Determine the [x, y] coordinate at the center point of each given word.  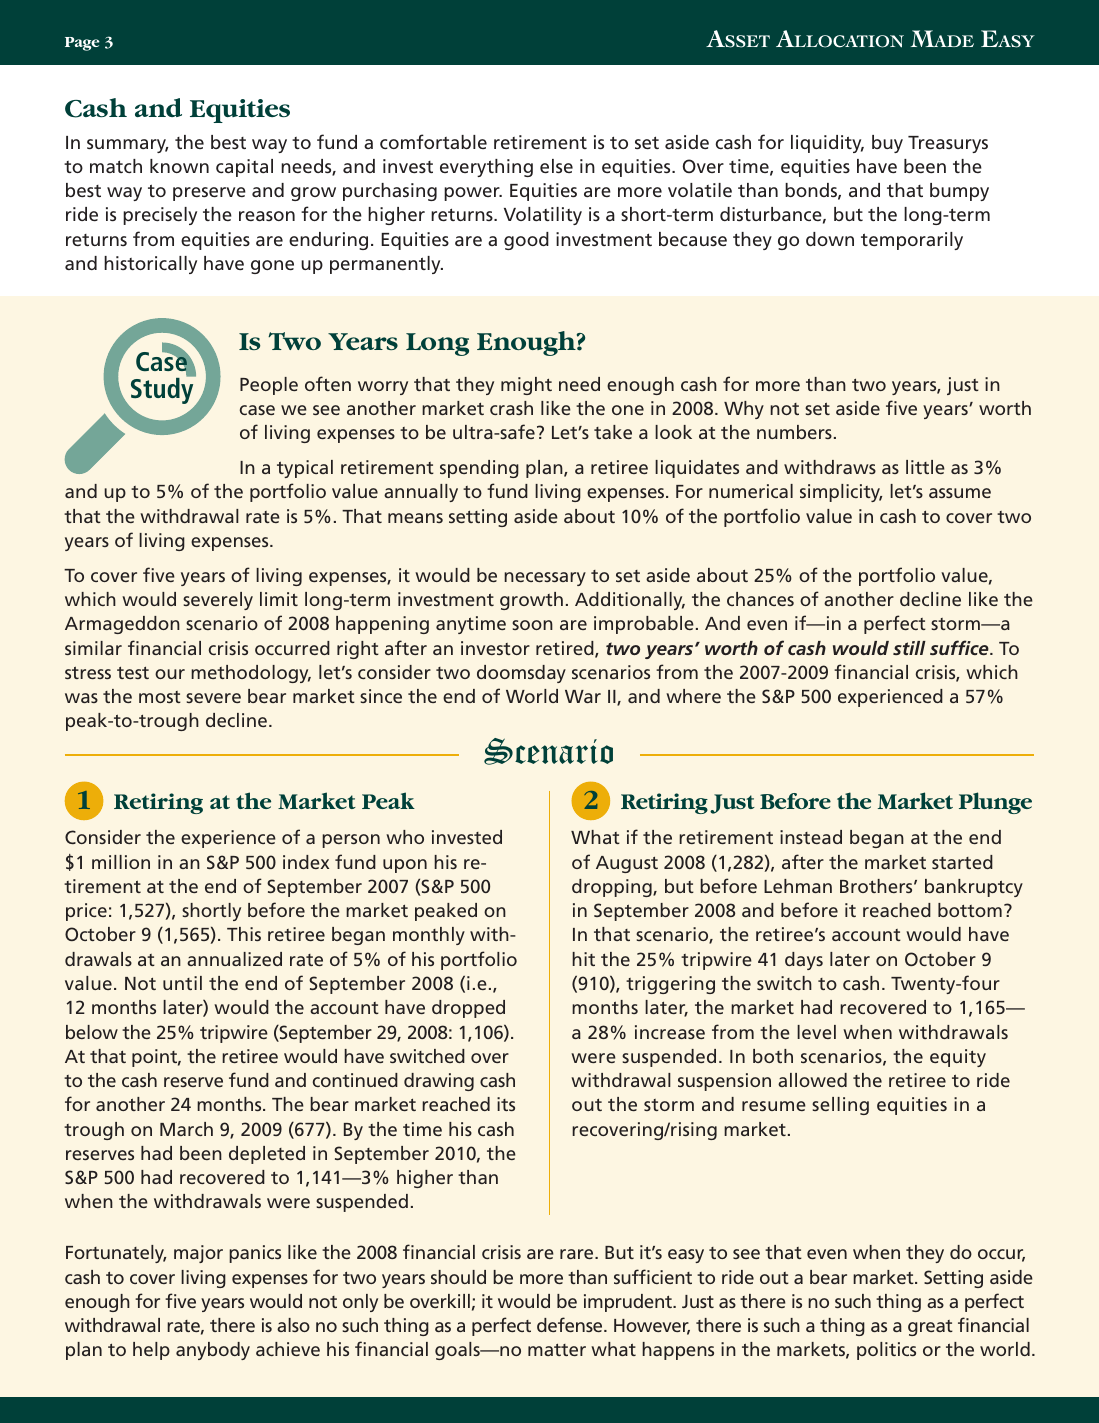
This [244, 934]
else [556, 166]
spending [479, 469]
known [179, 166]
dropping [613, 888]
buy [887, 144]
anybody [213, 1351]
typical [305, 469]
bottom [970, 910]
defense [571, 1324]
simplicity [841, 493]
